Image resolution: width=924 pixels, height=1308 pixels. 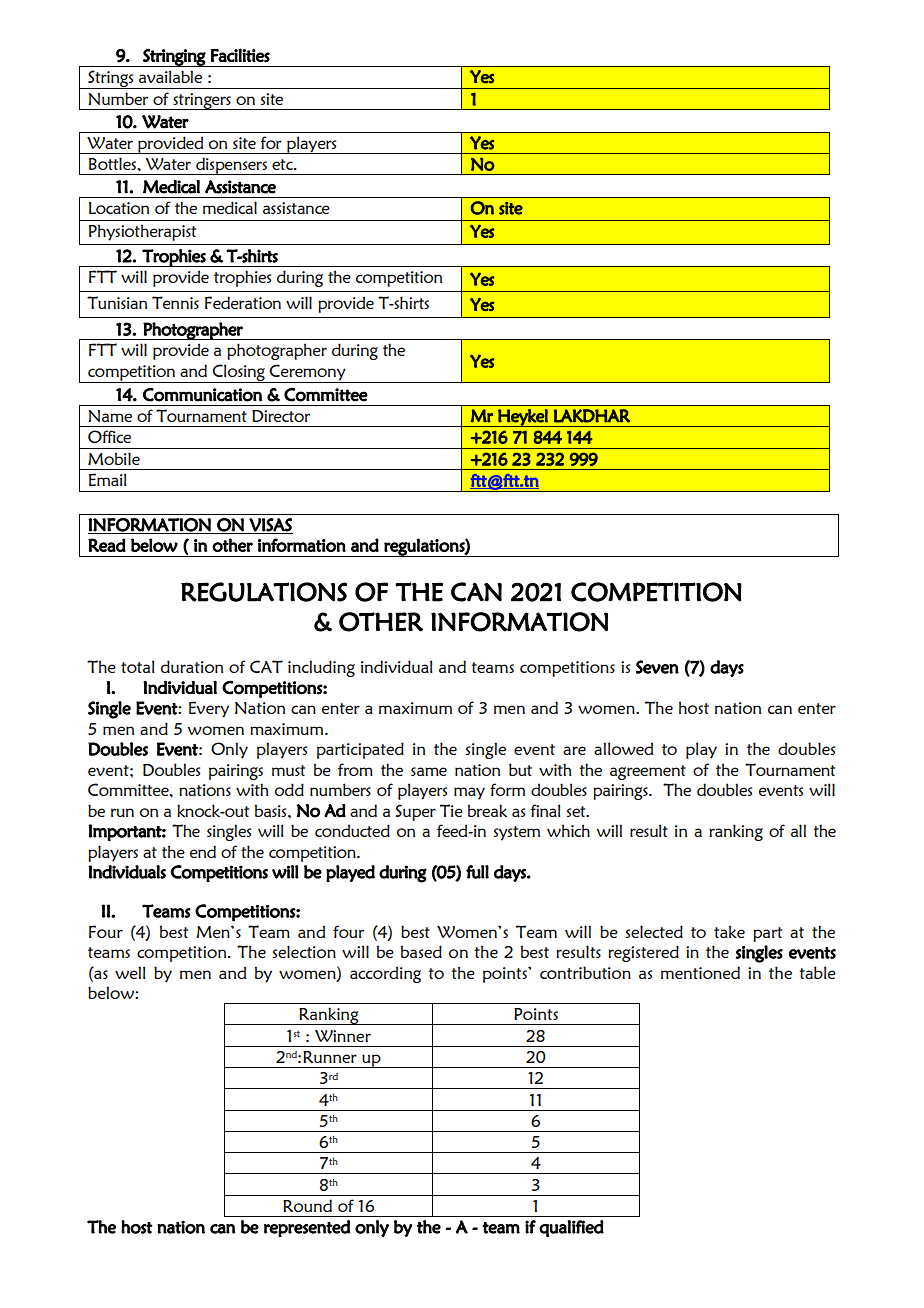 What do you see at coordinates (283, 164) in the screenshot?
I see `etc` at bounding box center [283, 164].
